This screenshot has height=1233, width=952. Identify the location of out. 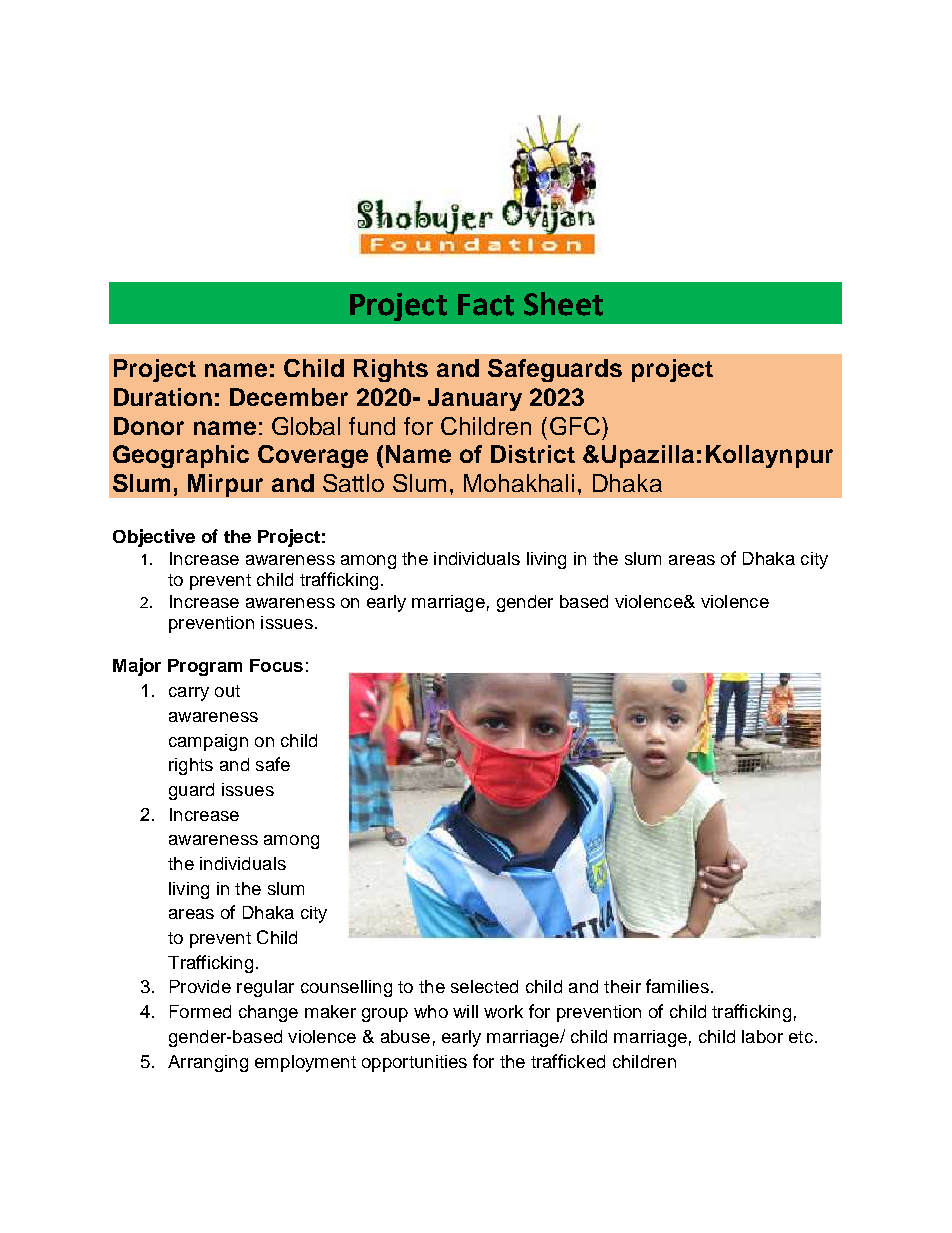
(227, 691).
